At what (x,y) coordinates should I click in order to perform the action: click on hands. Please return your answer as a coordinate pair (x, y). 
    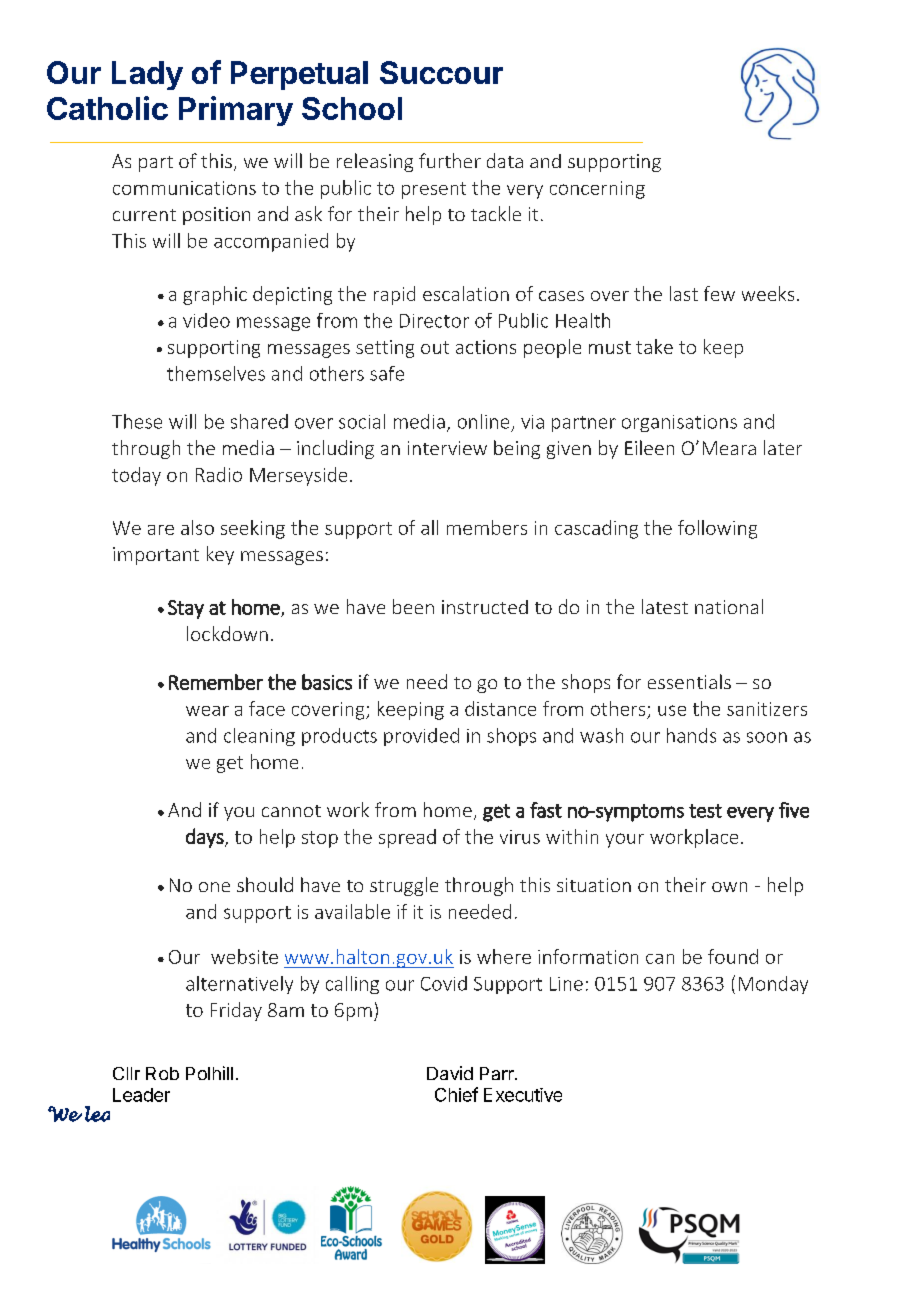
    Looking at the image, I should click on (691, 735).
